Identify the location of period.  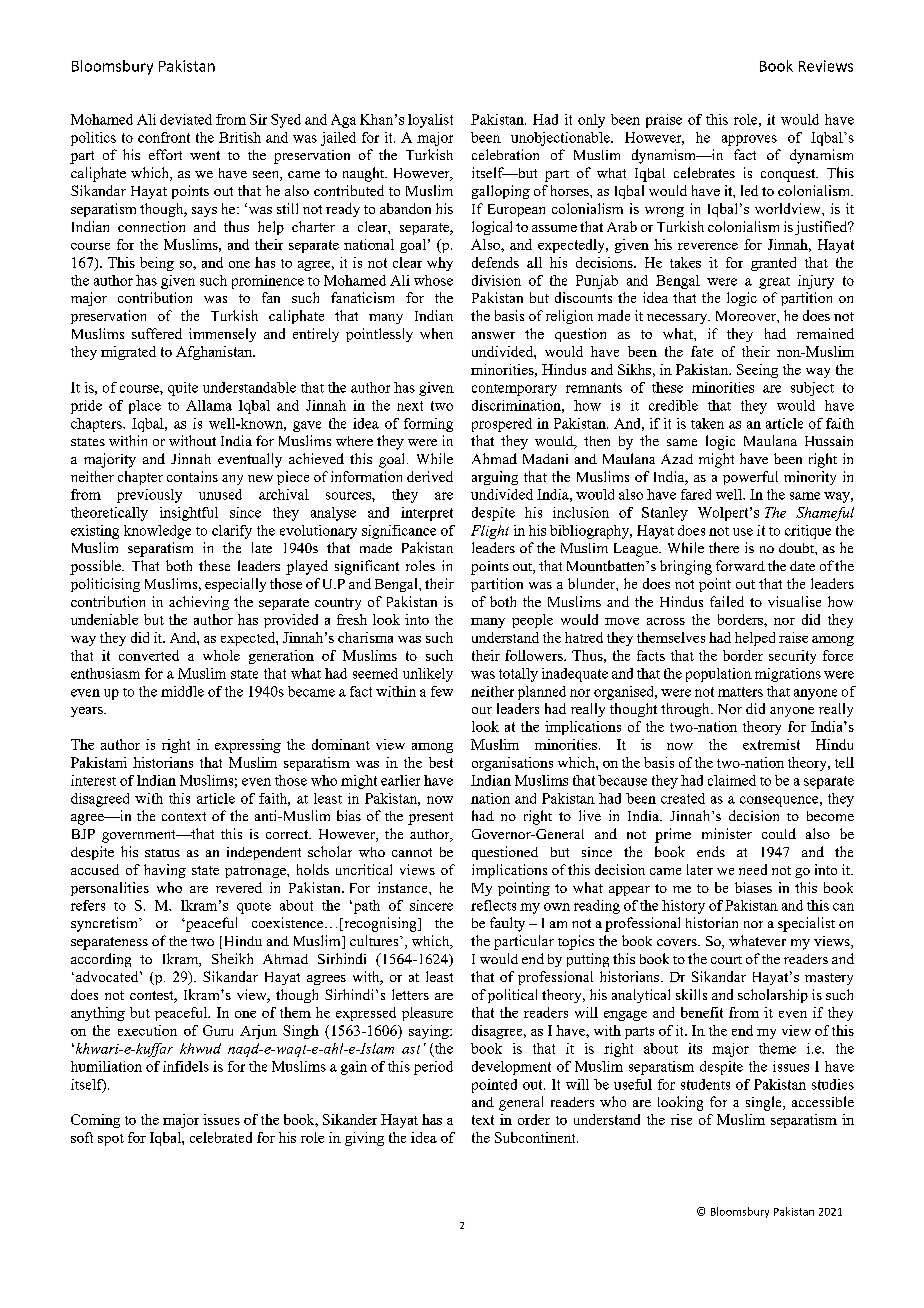
(433, 1068).
